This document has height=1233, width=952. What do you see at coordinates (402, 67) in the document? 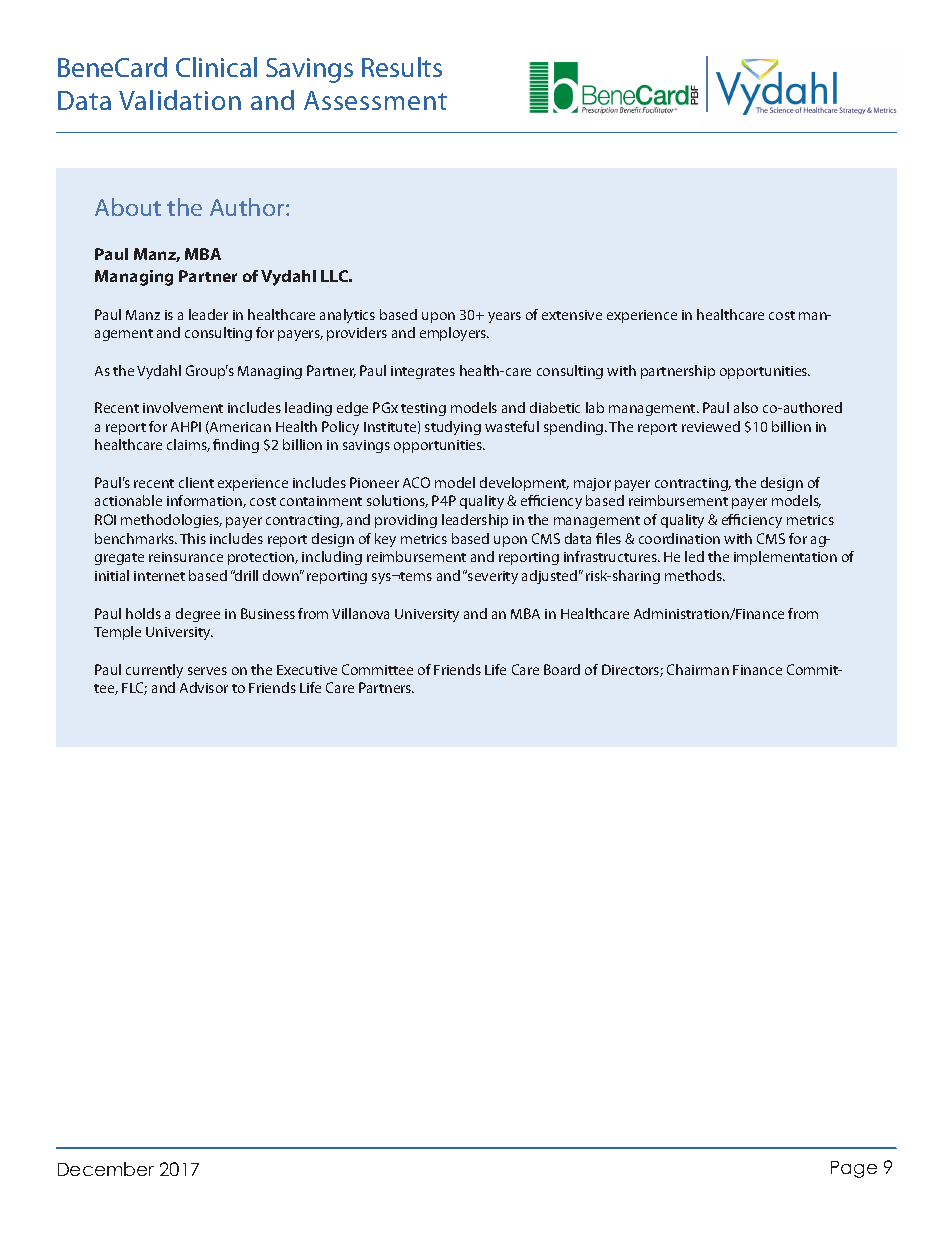
I see `Results` at bounding box center [402, 67].
